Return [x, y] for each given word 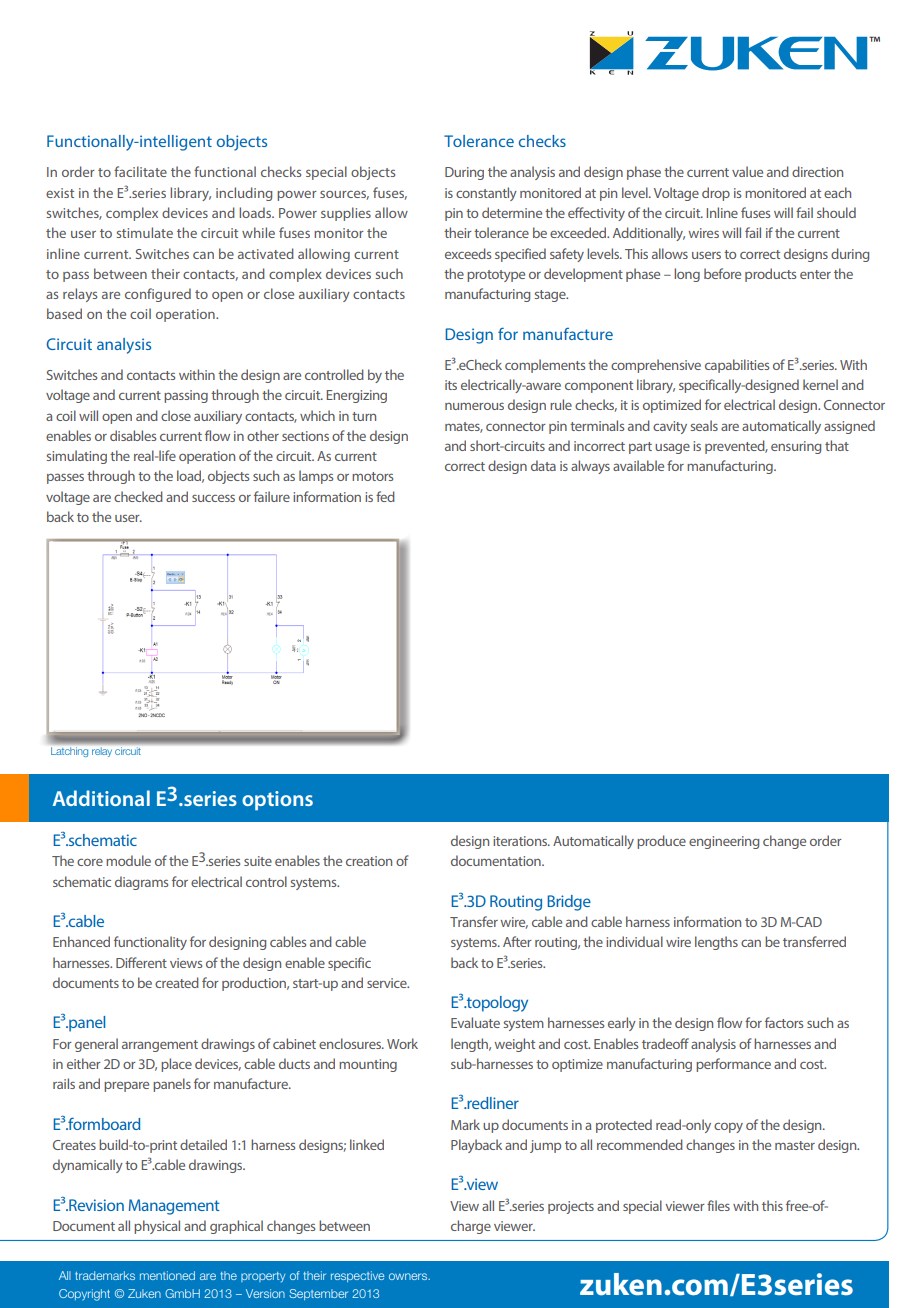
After [517, 941]
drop [716, 194]
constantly [486, 194]
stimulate [144, 232]
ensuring [796, 447]
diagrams [141, 883]
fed [385, 496]
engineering [724, 842]
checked [138, 496]
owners [409, 1276]
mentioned [167, 1275]
